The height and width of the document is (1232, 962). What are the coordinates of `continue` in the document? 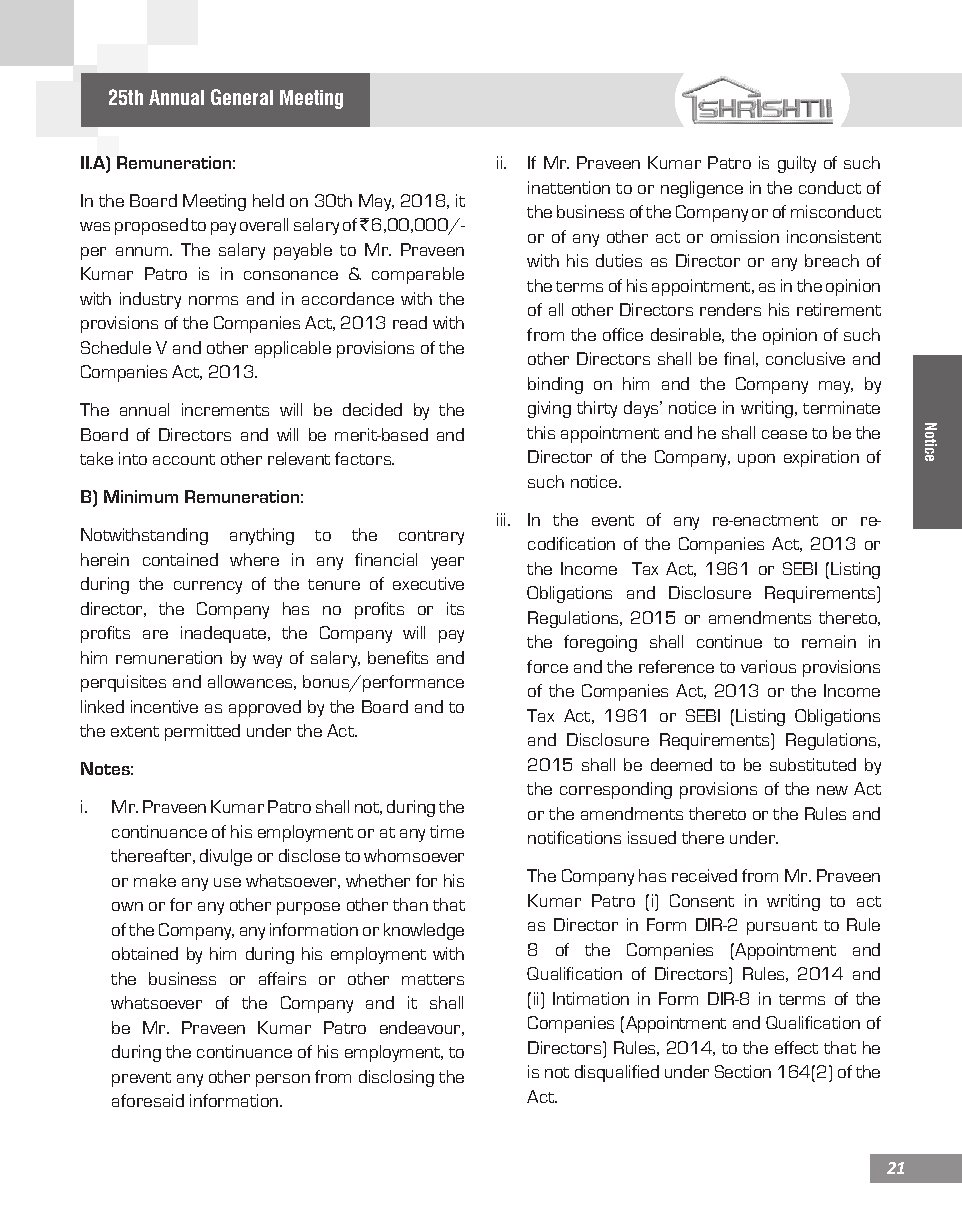 It's located at (729, 641).
